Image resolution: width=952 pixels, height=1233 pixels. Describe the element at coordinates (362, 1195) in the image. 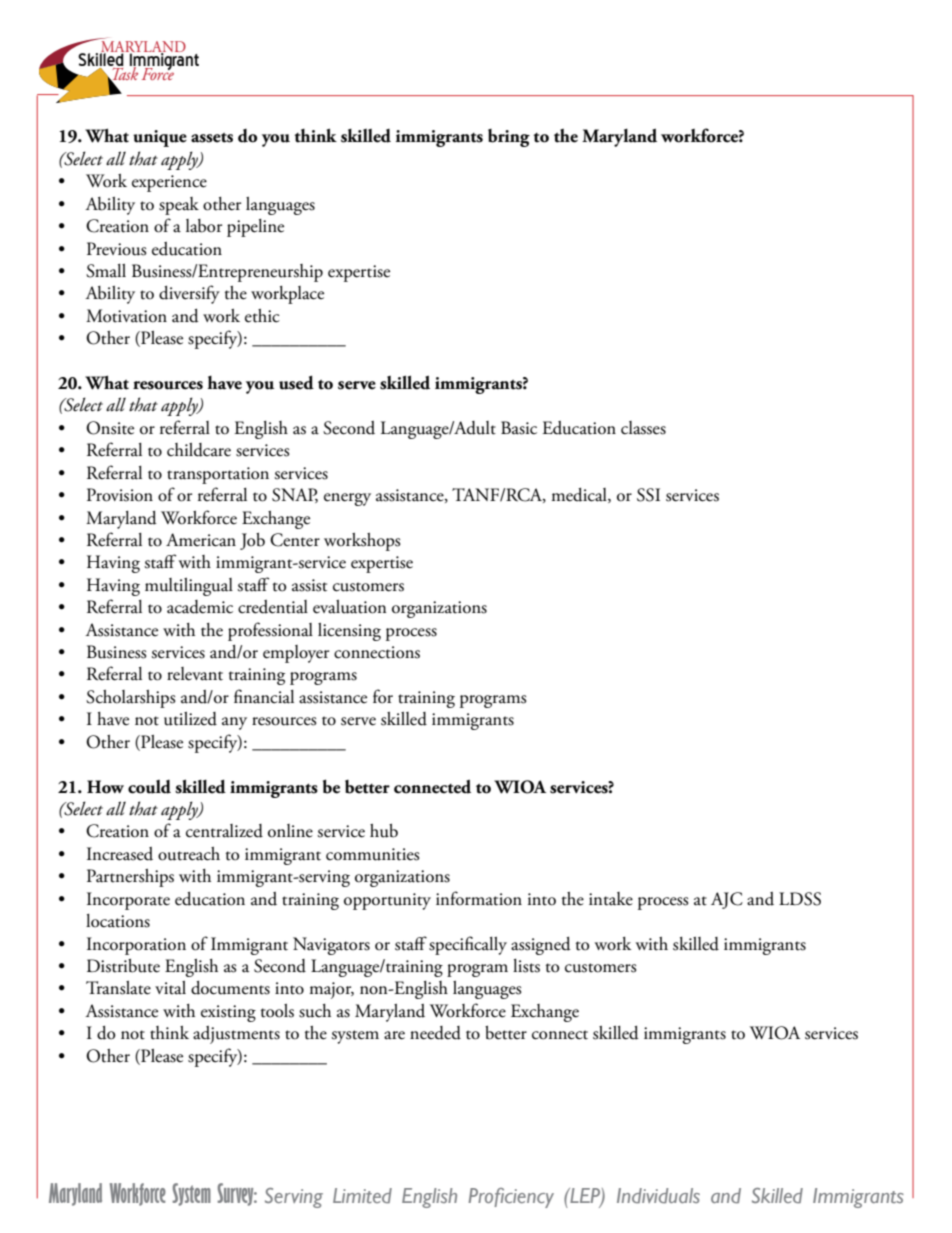

I see `Limited` at that location.
